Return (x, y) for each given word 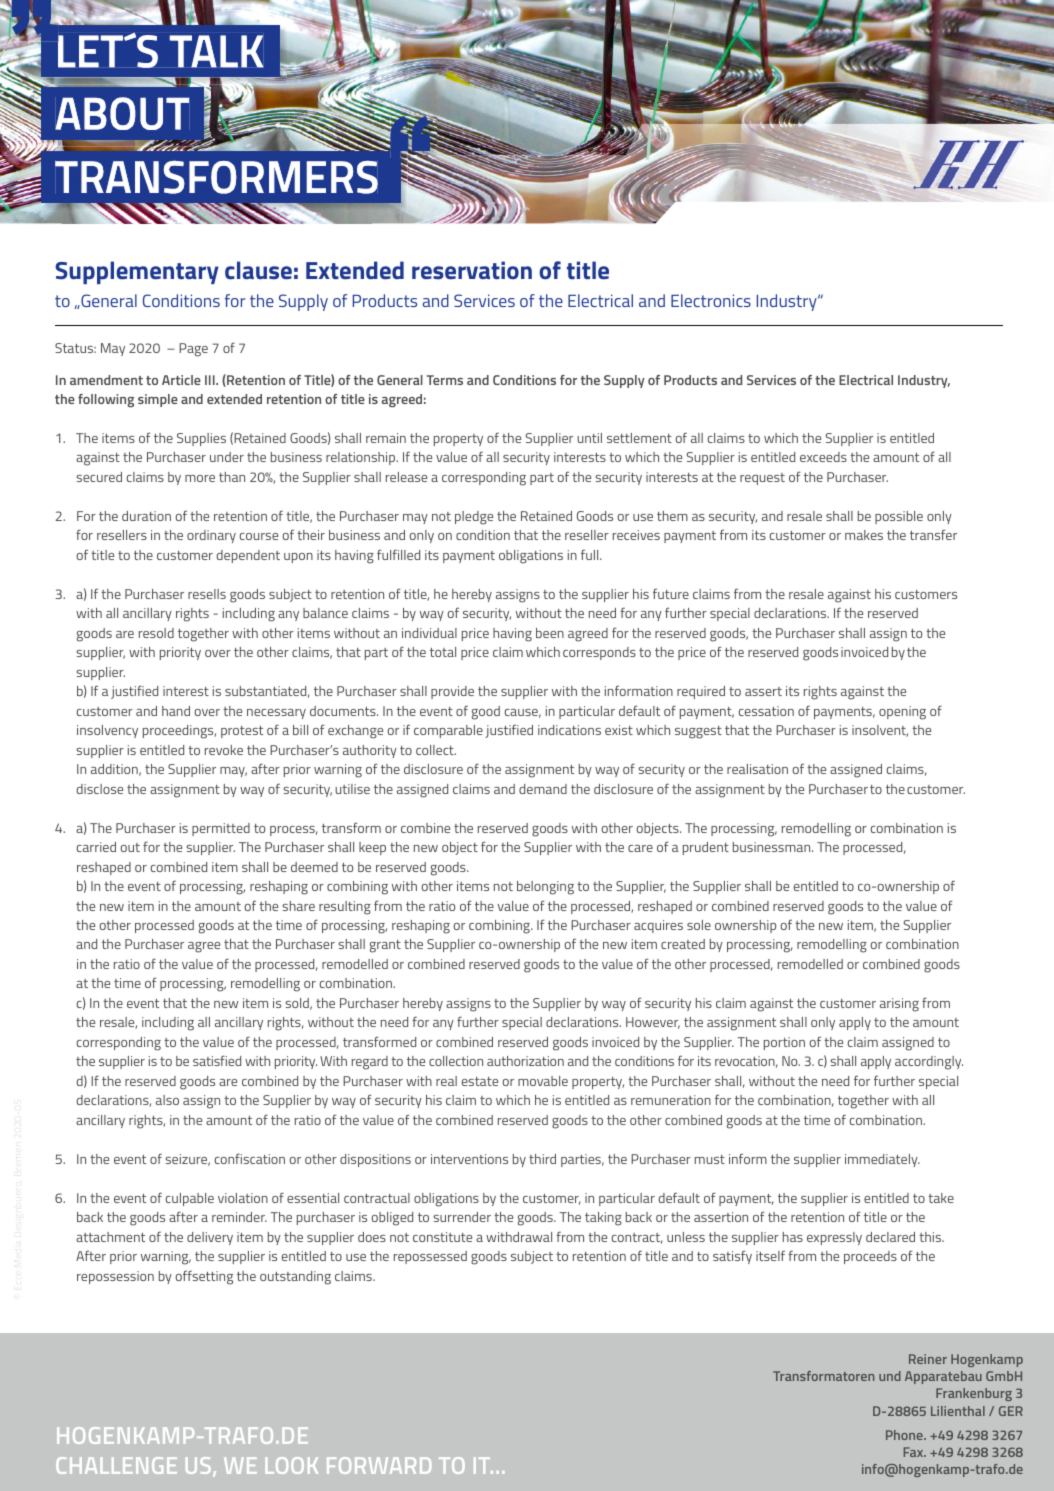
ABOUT (122, 113)
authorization (525, 1061)
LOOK (291, 1465)
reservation (472, 270)
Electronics (711, 300)
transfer (933, 534)
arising (899, 1005)
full (591, 554)
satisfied (217, 1060)
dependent (248, 556)
